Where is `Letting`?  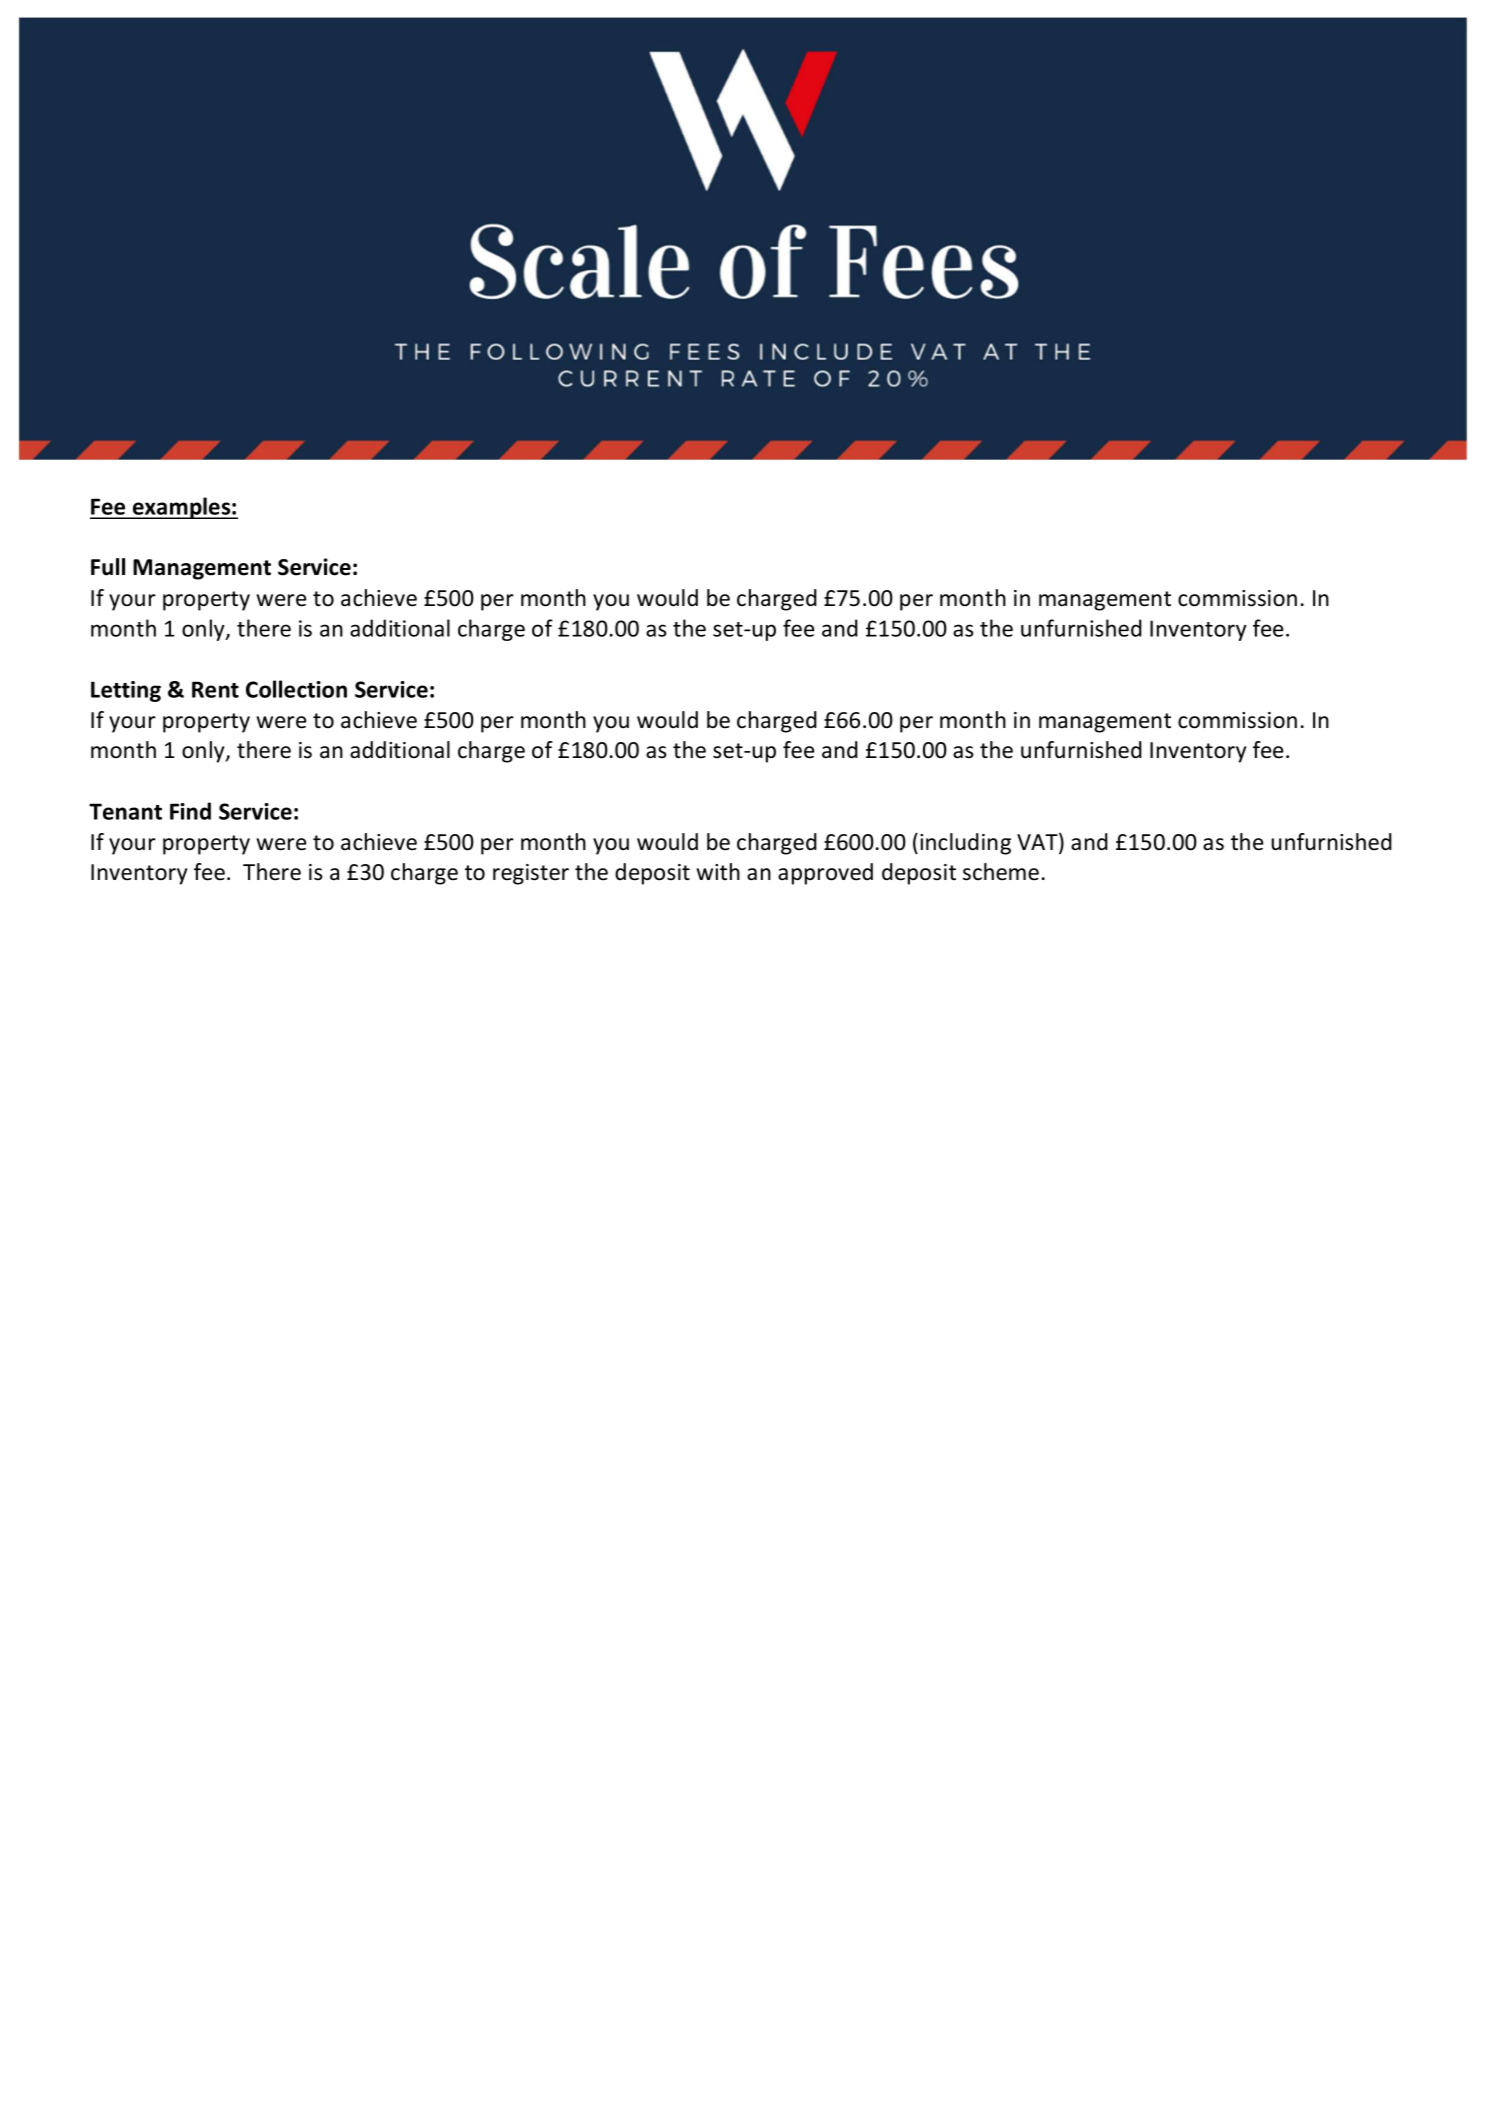
Letting is located at coordinates (126, 691).
